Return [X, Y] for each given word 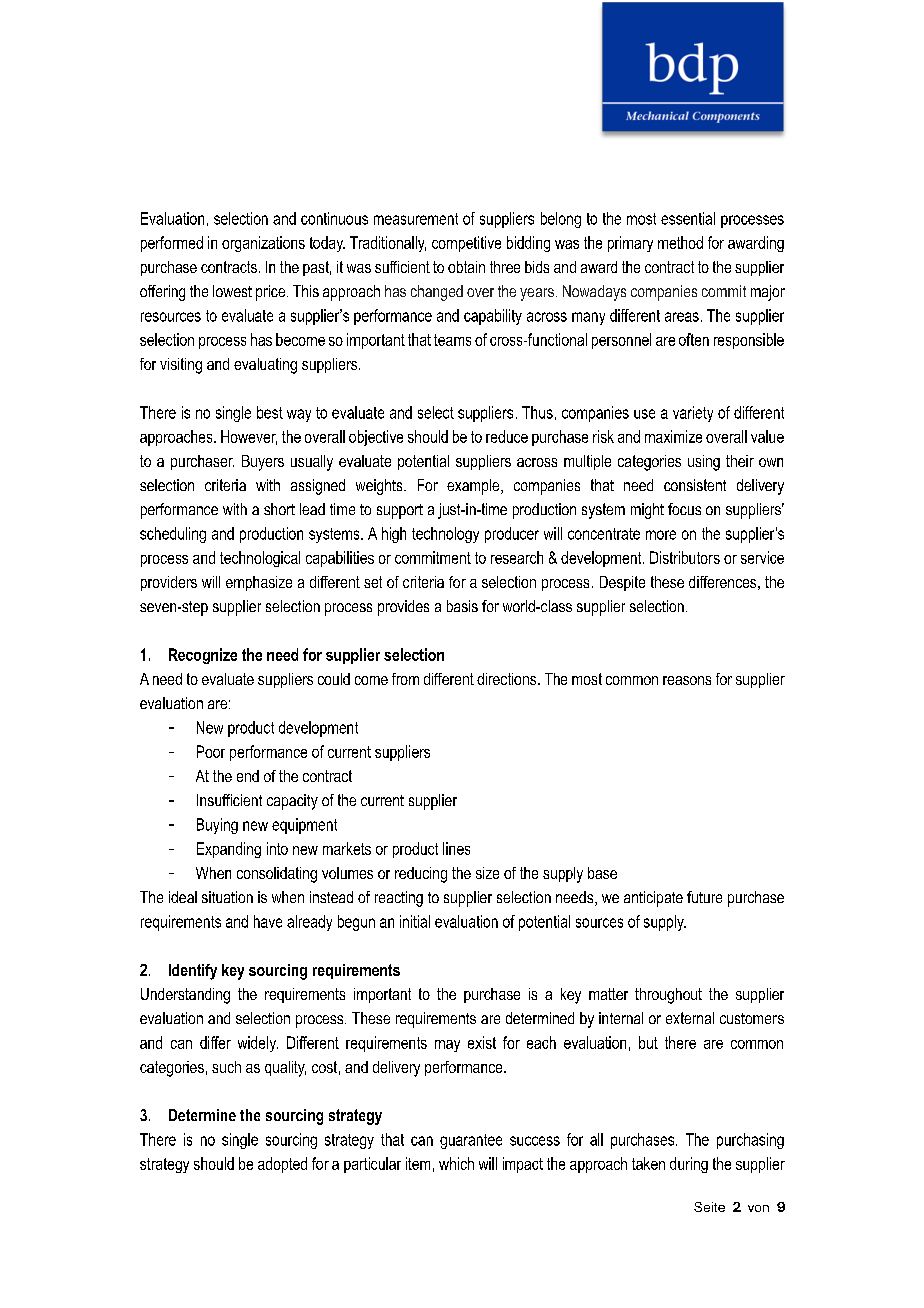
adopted [282, 1165]
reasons [687, 680]
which [456, 1163]
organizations [263, 244]
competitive [466, 244]
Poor [211, 751]
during [689, 1165]
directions [508, 679]
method [680, 242]
